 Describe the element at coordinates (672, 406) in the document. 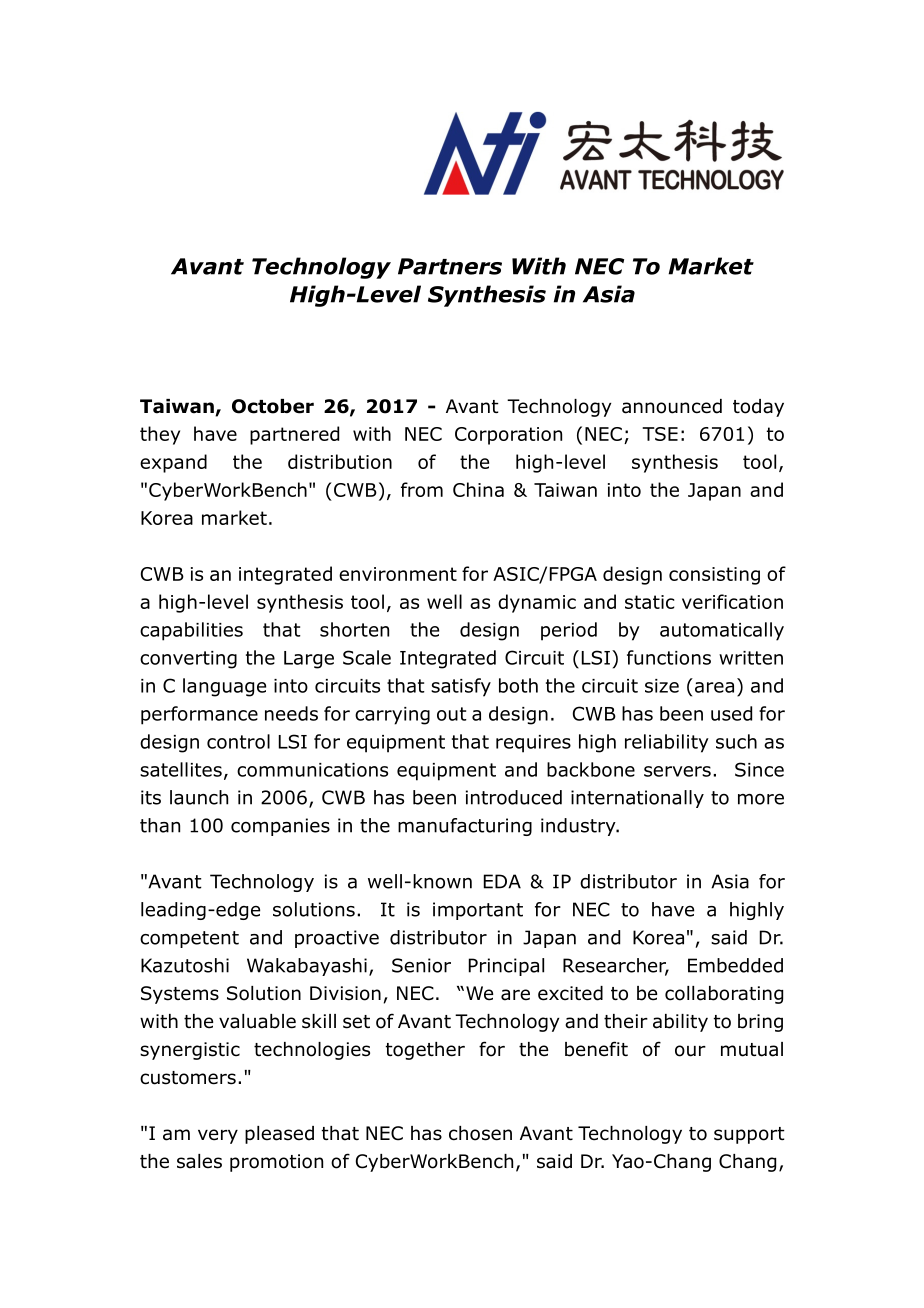

I see `announced` at that location.
